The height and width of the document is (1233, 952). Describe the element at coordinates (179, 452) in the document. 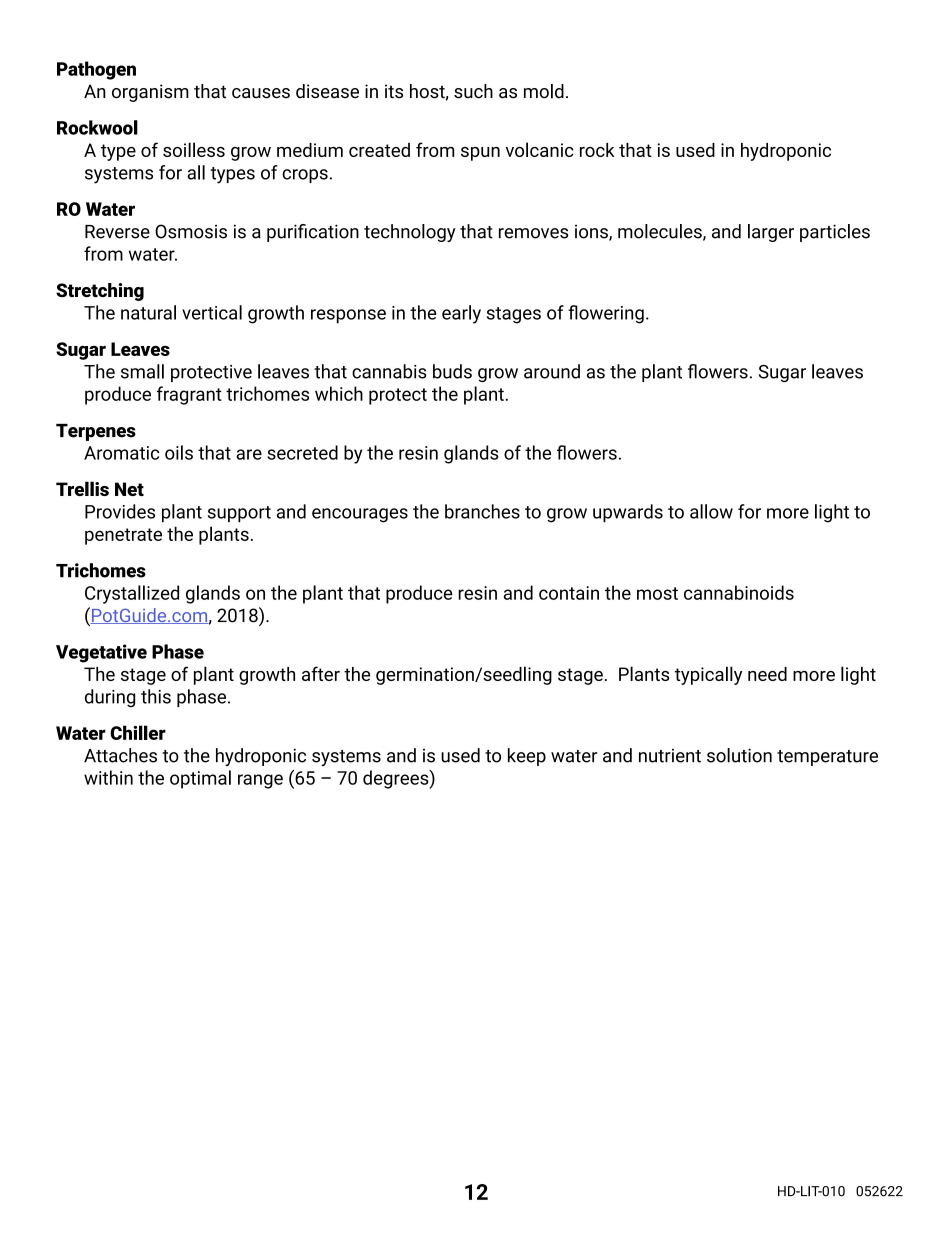

I see `oils` at that location.
